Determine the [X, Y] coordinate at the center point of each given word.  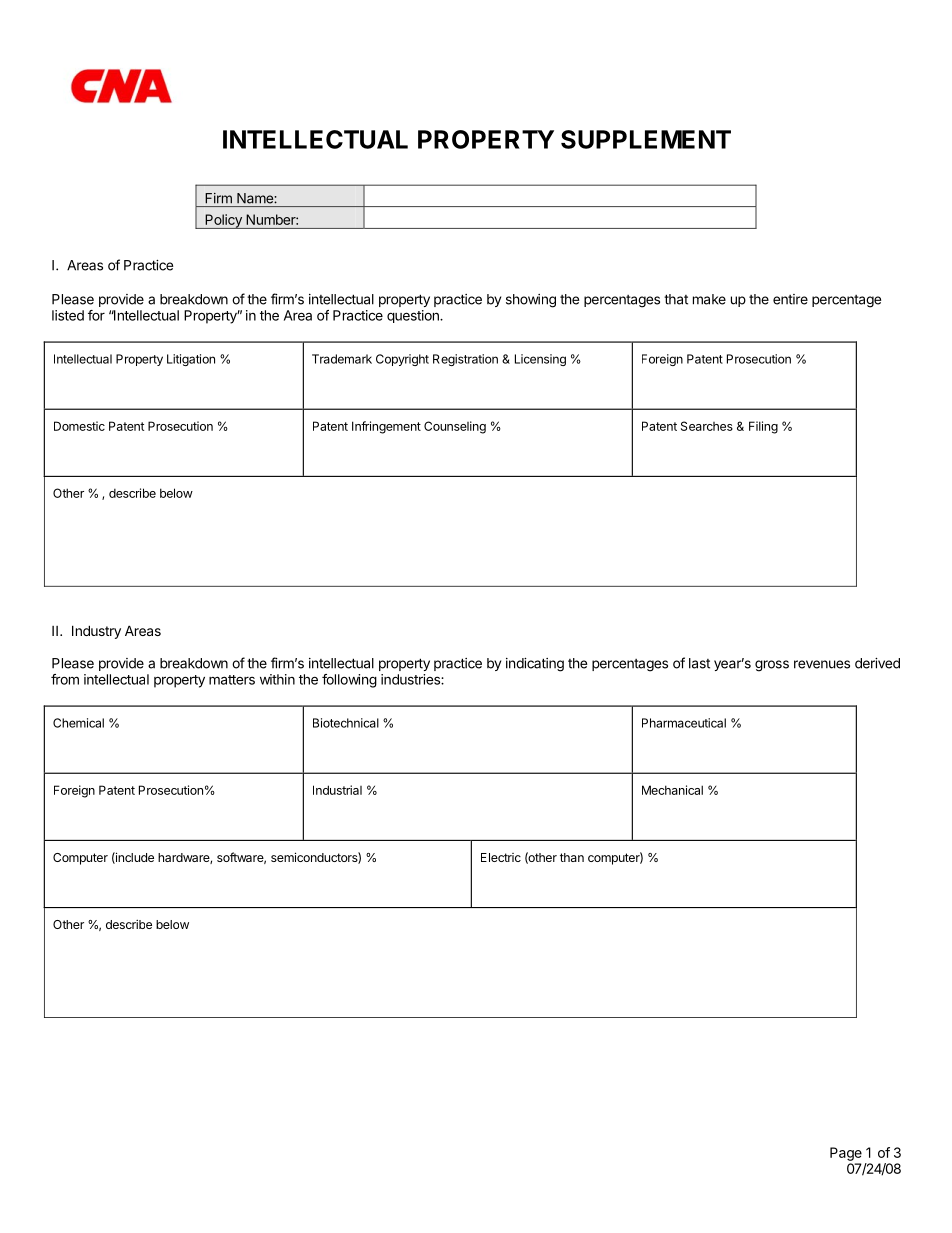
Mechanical [672, 790]
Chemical [78, 723]
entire [790, 299]
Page [846, 1154]
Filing [763, 427]
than [572, 857]
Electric [501, 857]
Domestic [79, 426]
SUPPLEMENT [646, 139]
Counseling [455, 427]
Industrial [337, 790]
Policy [223, 221]
